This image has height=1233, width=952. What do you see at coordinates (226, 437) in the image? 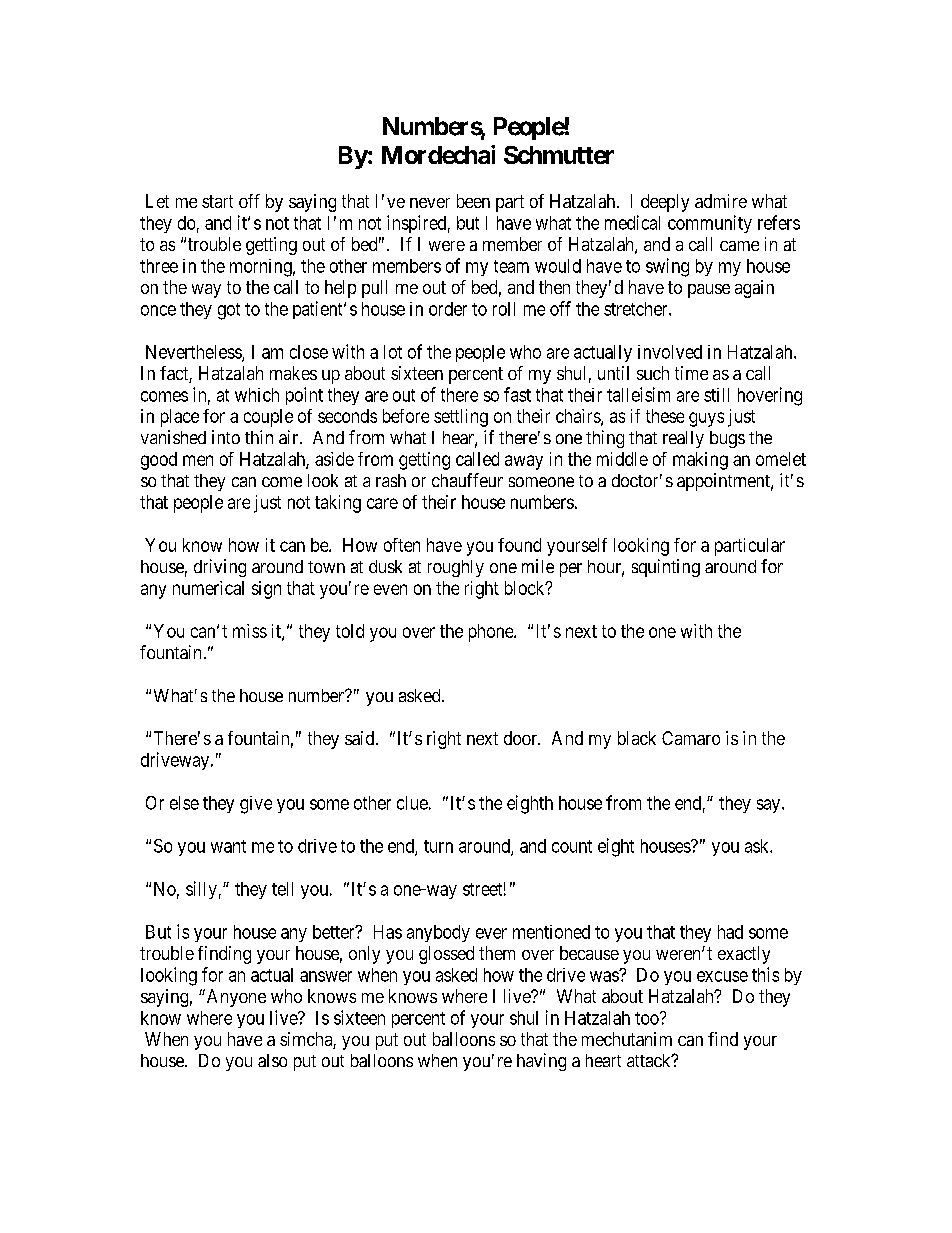
I see `into` at bounding box center [226, 437].
